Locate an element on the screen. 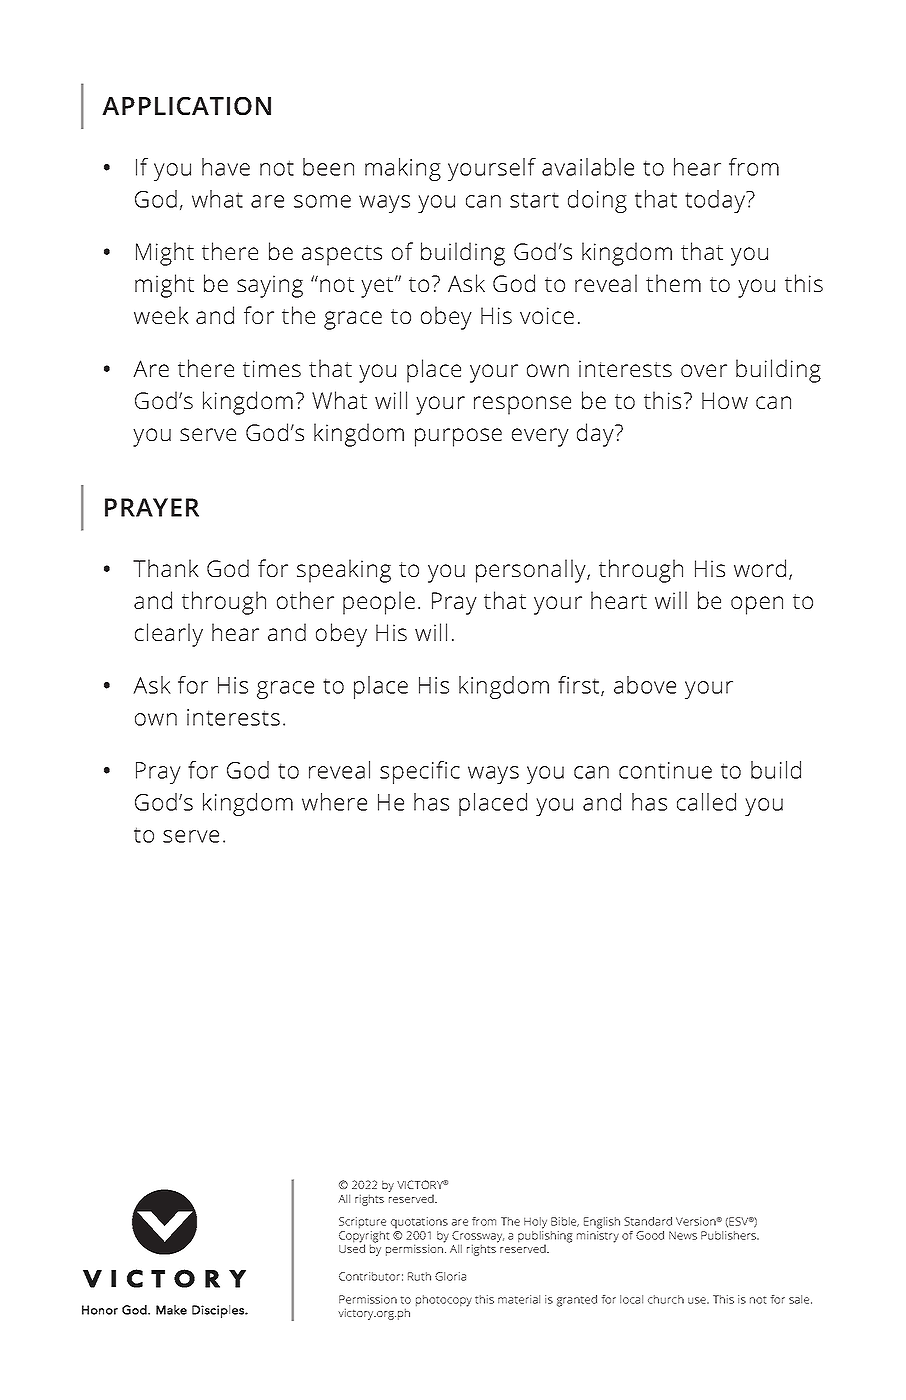 Image resolution: width=906 pixels, height=1400 pixels. called is located at coordinates (706, 802).
